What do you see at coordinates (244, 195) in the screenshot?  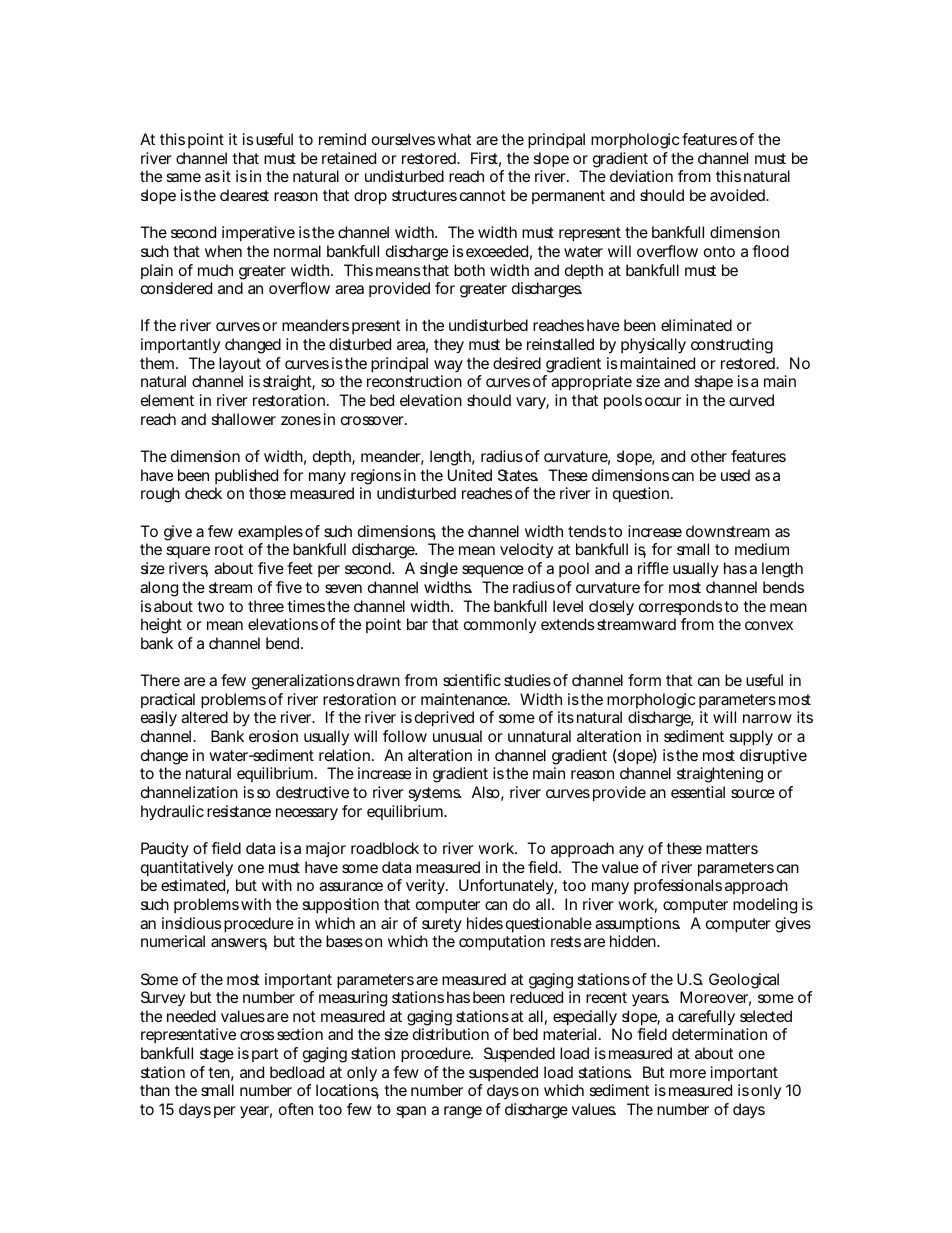 I see `clearest` at bounding box center [244, 195].
